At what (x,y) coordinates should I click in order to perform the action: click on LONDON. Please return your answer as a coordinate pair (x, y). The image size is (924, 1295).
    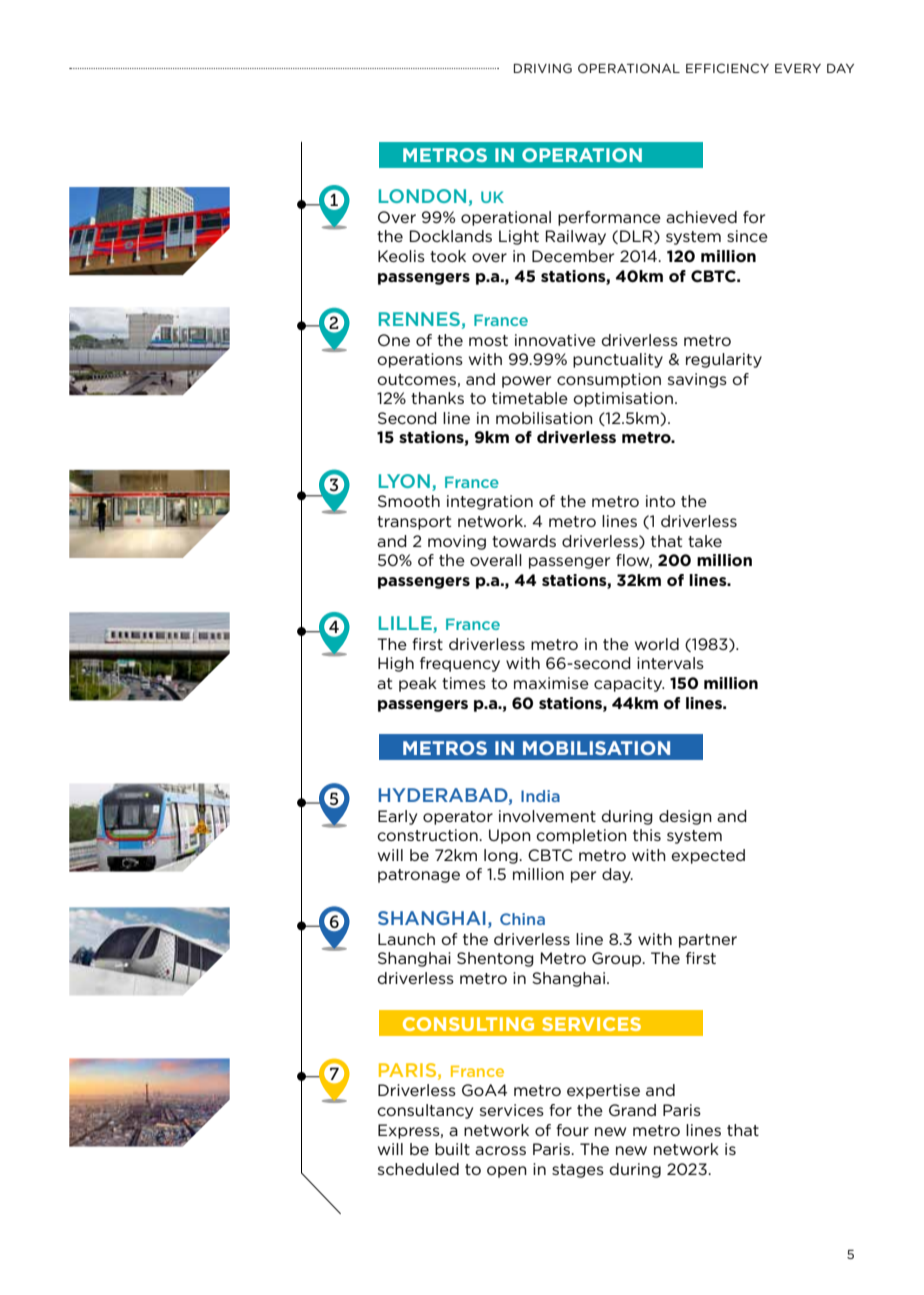
    Looking at the image, I should click on (422, 196).
